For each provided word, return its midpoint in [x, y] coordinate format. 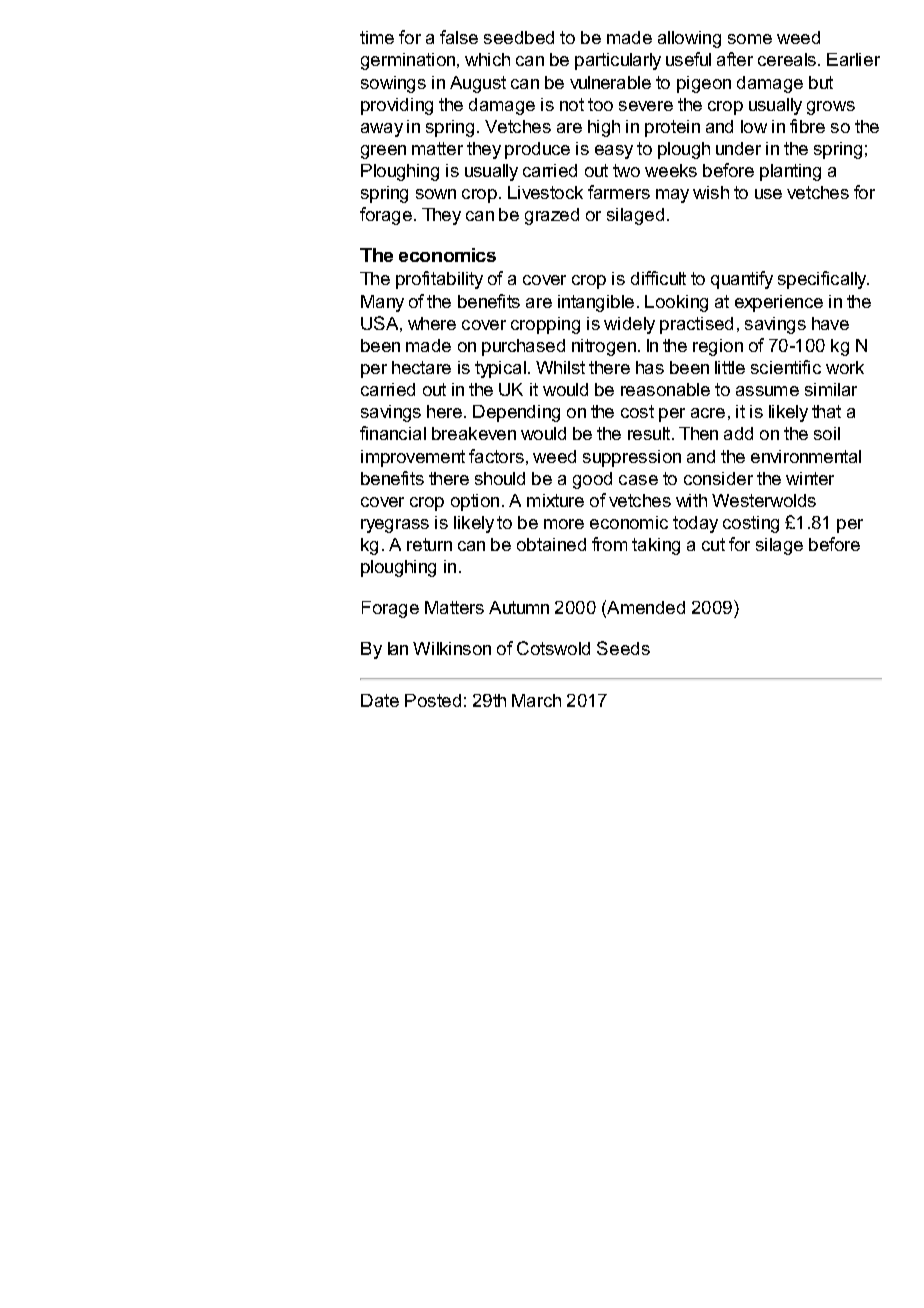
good [592, 480]
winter [810, 478]
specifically [823, 280]
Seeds [623, 648]
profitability [439, 280]
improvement [413, 458]
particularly [618, 61]
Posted [433, 700]
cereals [787, 59]
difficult [658, 278]
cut [713, 544]
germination [409, 61]
